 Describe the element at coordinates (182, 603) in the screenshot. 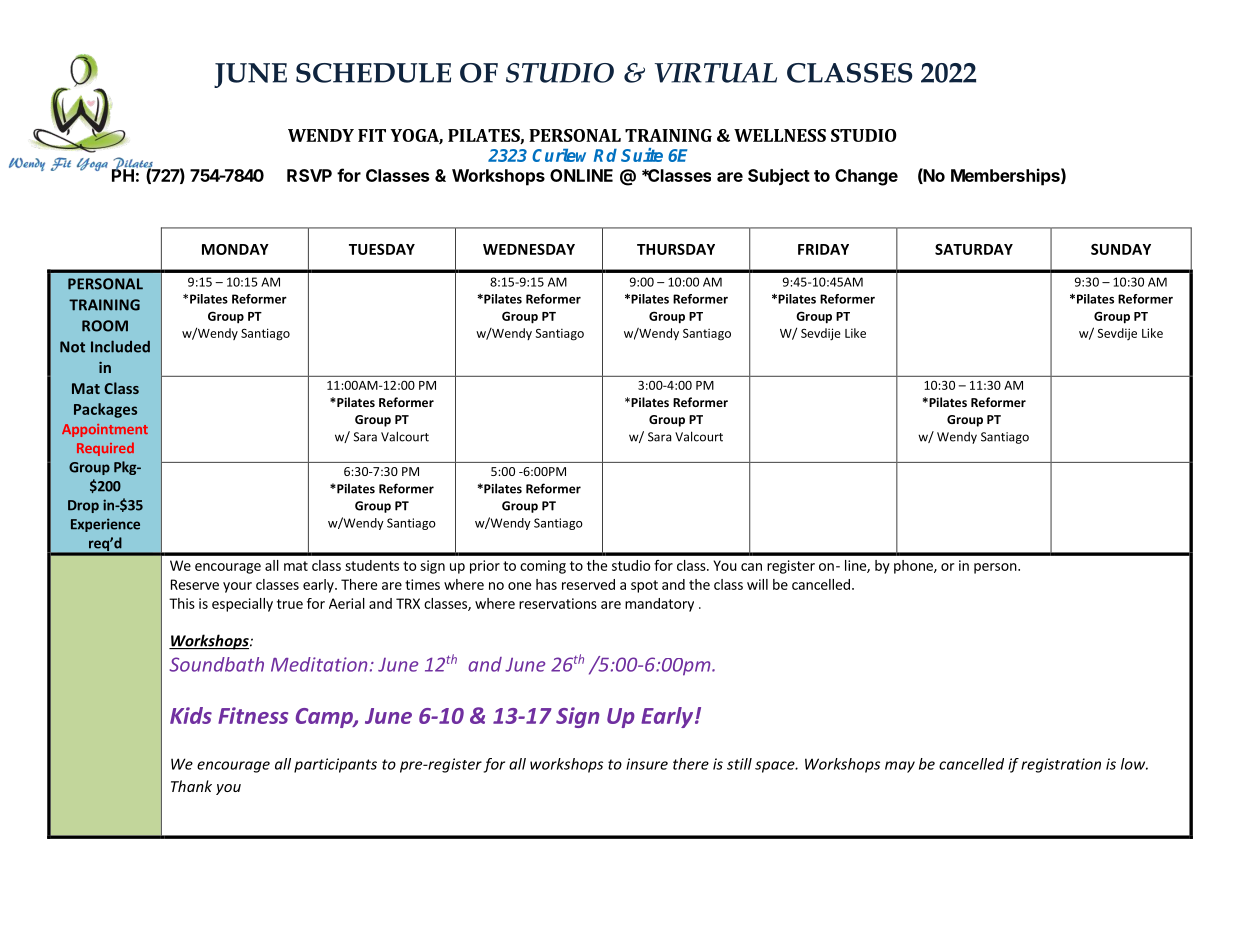

I see `This` at that location.
